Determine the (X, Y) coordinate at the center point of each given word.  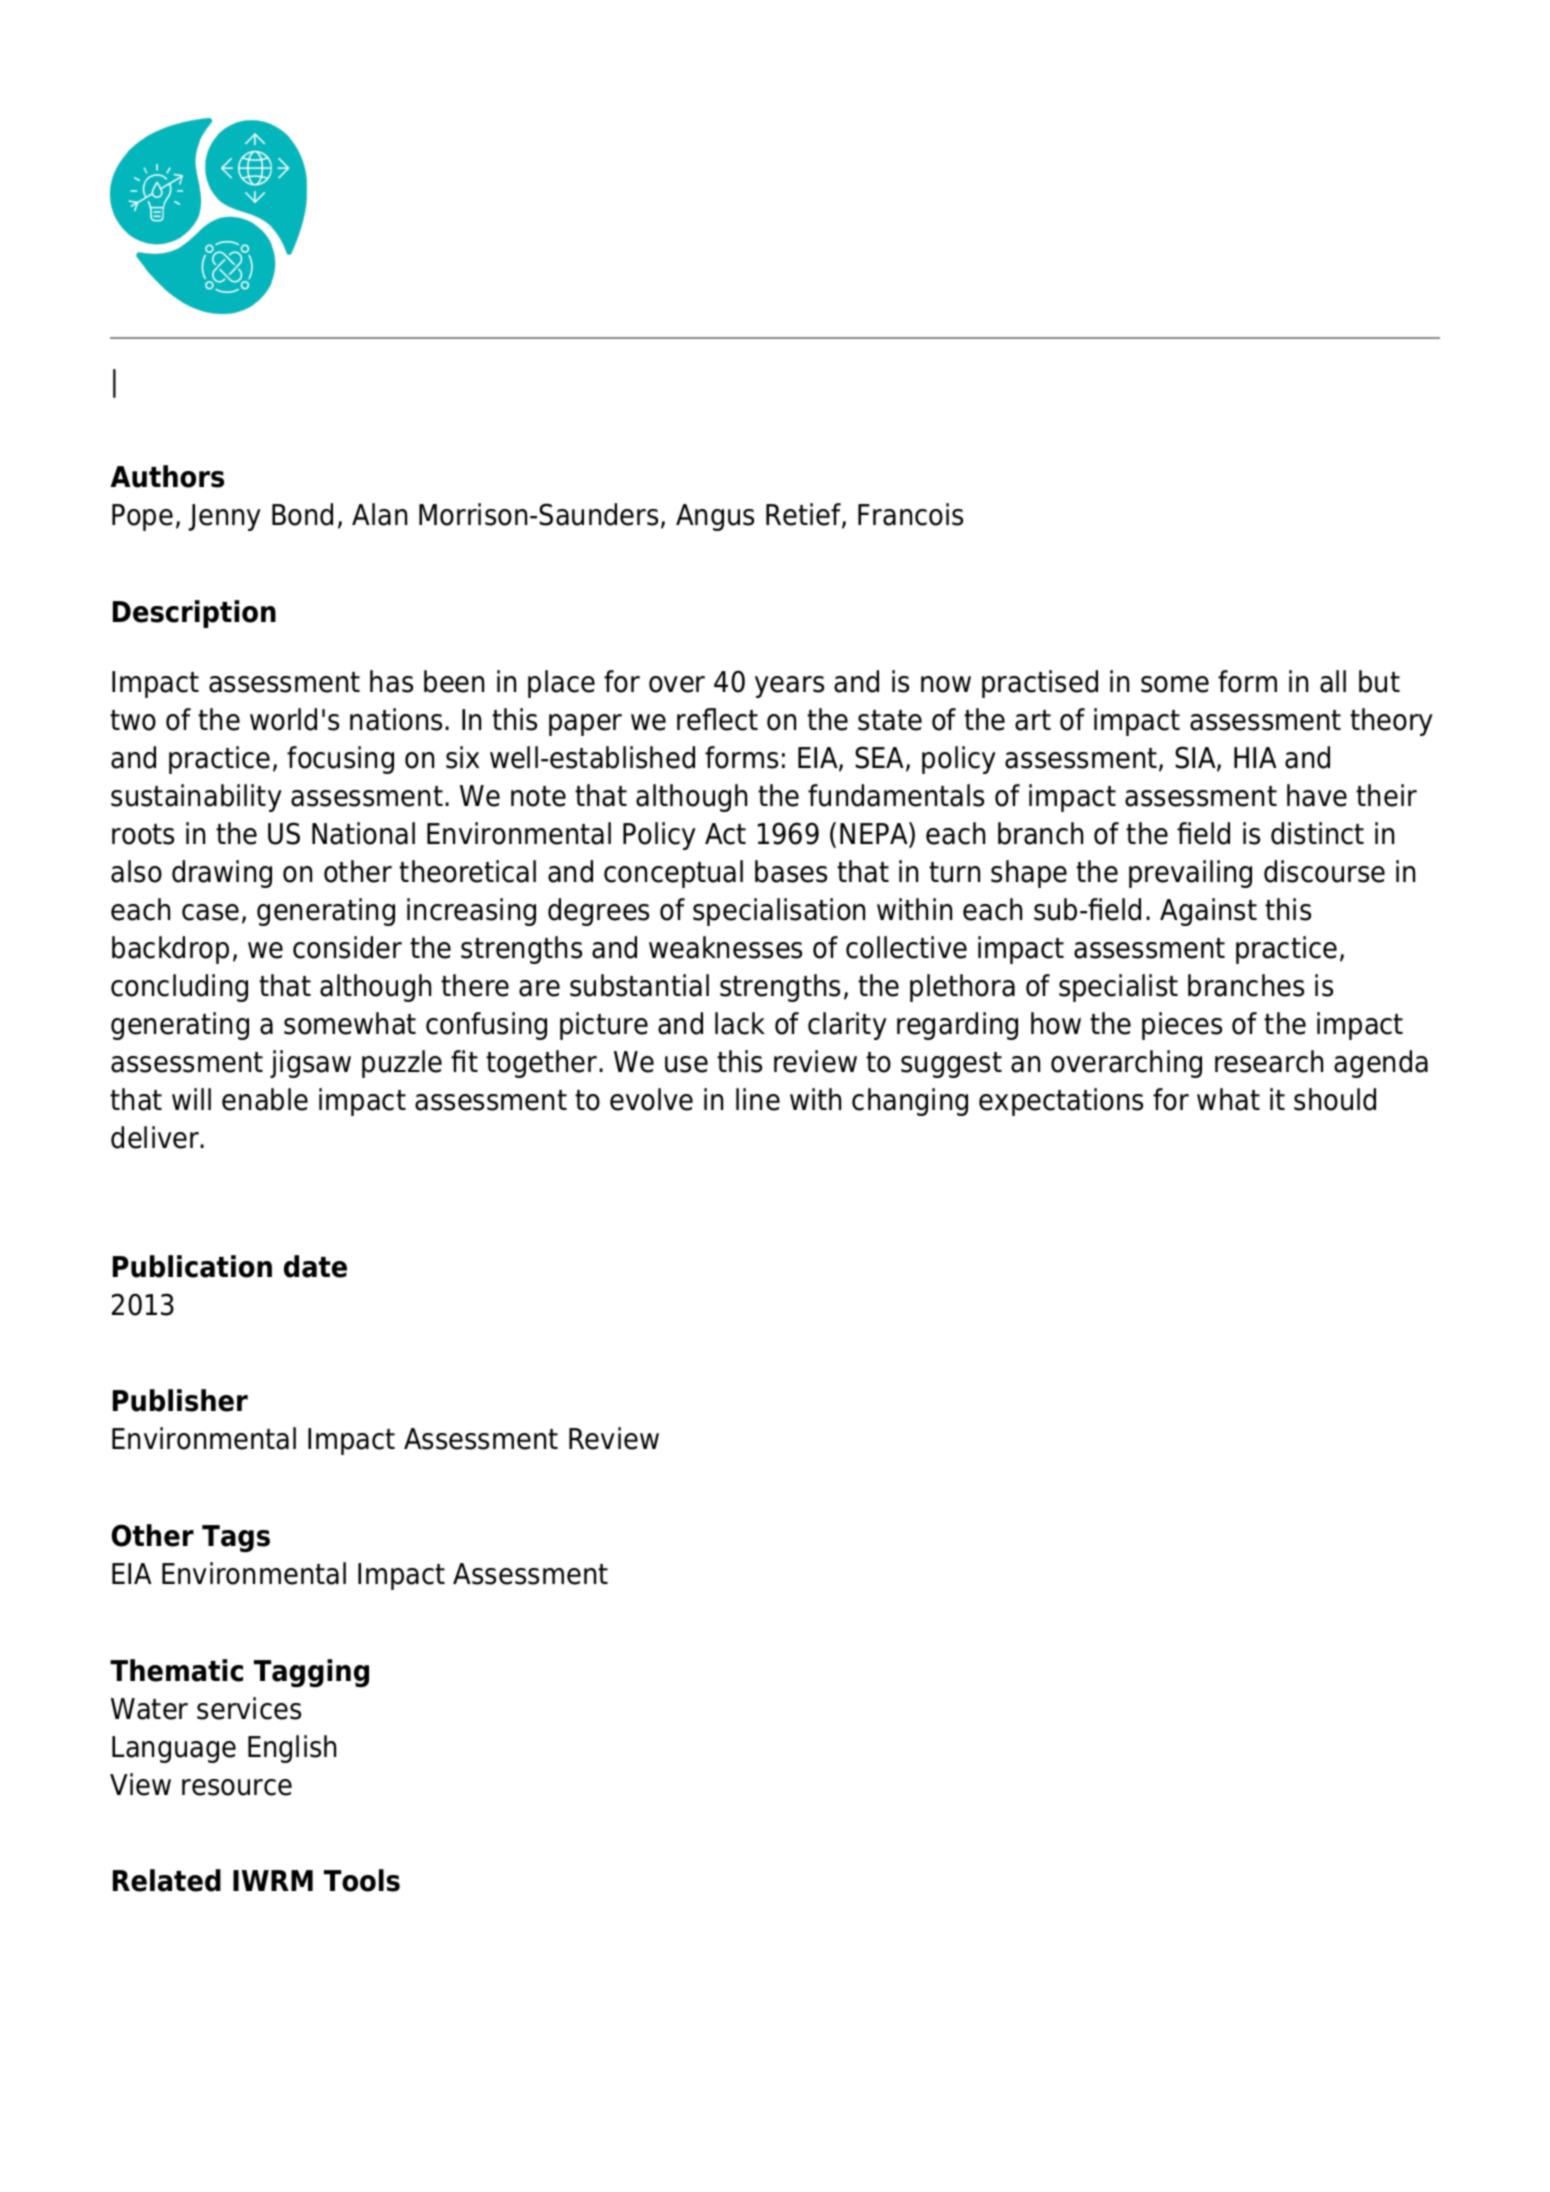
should (1335, 1099)
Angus (715, 517)
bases (791, 871)
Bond (302, 514)
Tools (362, 1880)
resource (237, 1787)
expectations (1061, 1102)
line (758, 1099)
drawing (222, 874)
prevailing (1190, 874)
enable (265, 1099)
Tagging (311, 1673)
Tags (236, 1538)
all (1333, 681)
